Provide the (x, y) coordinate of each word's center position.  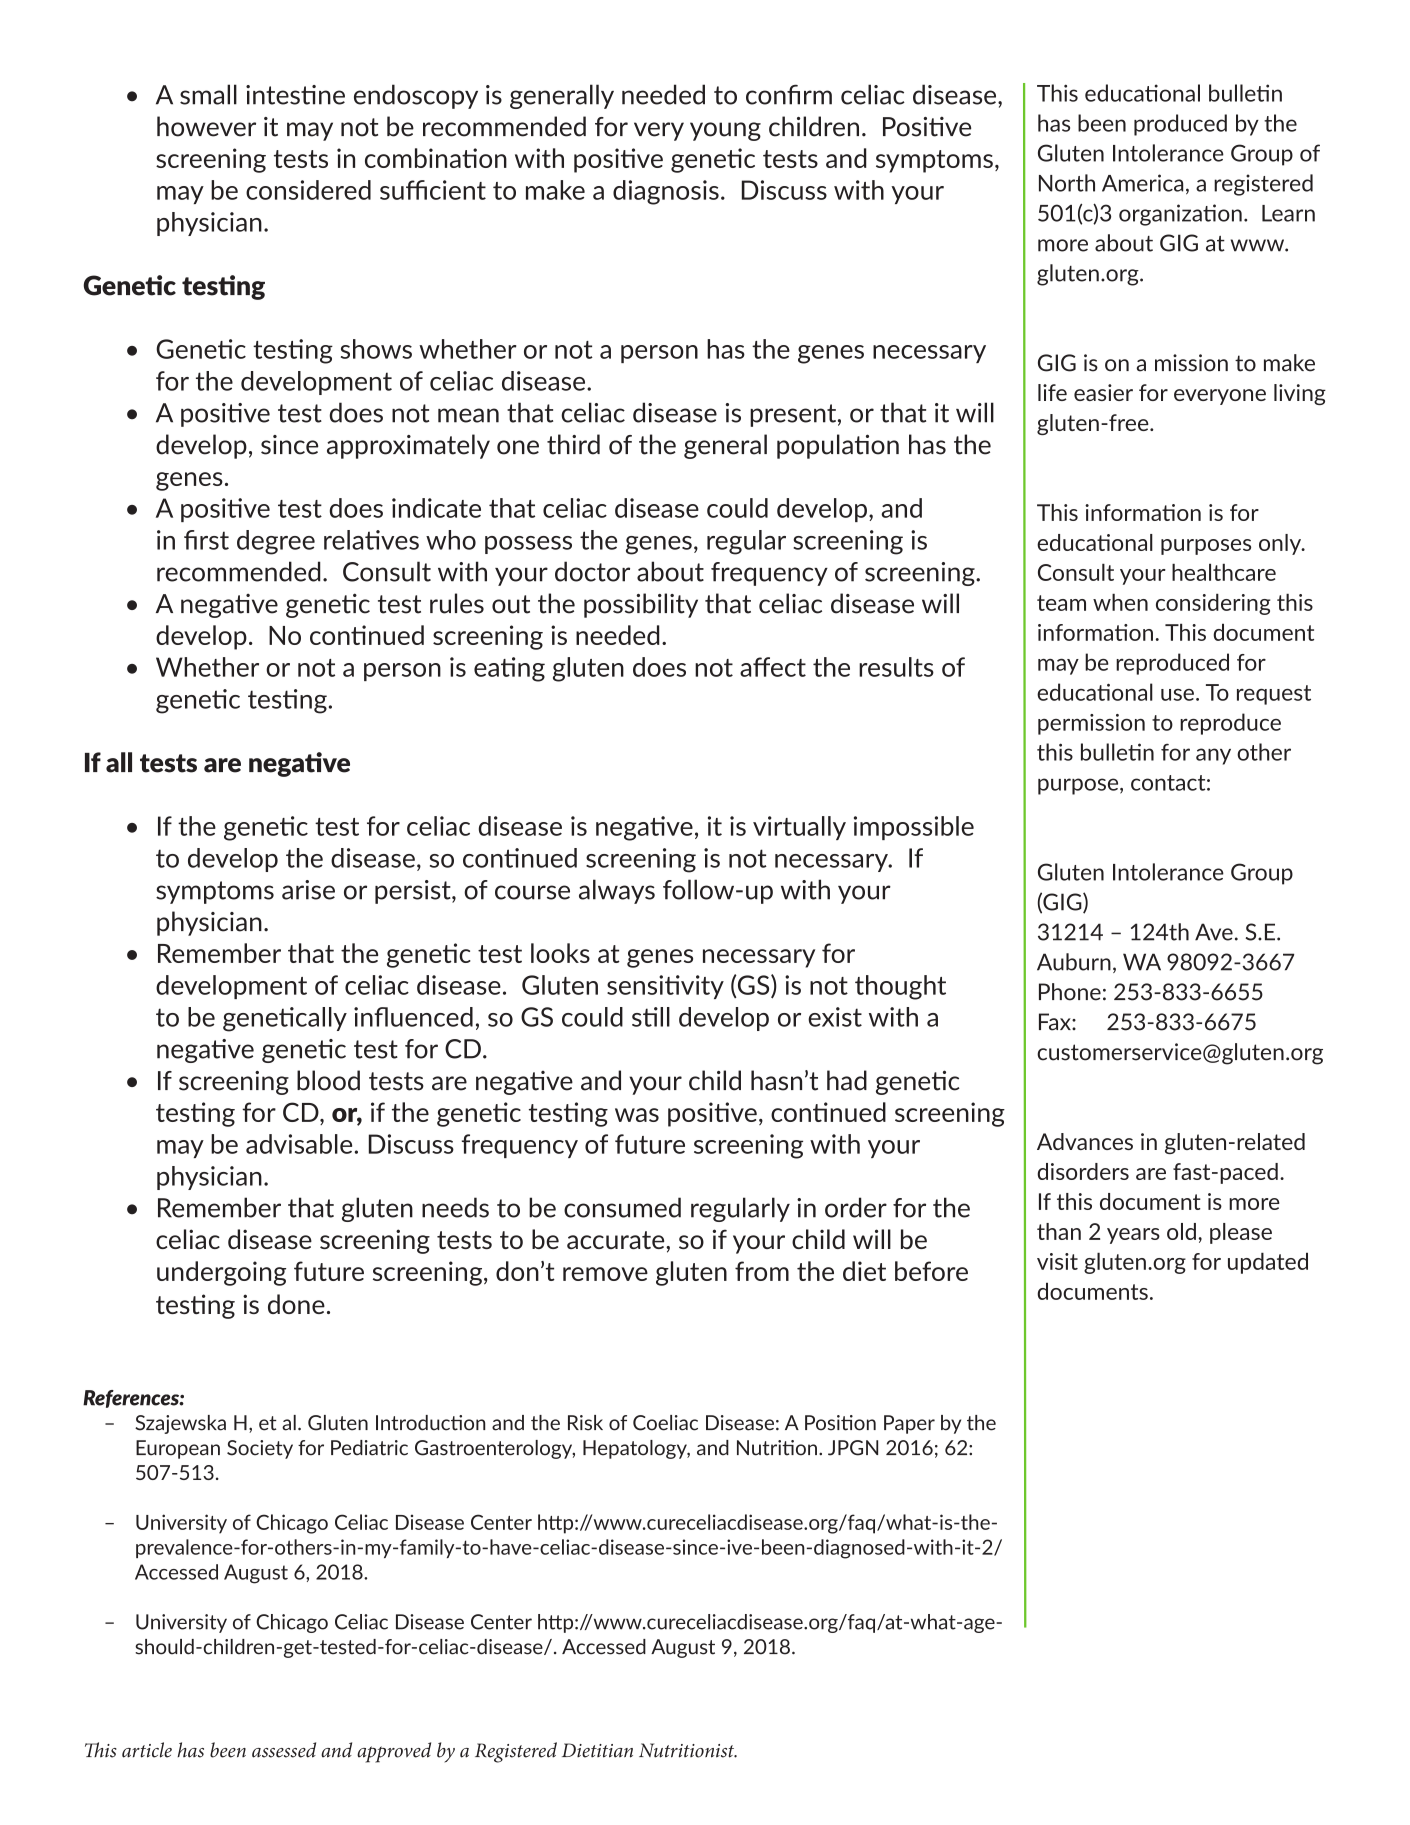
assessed (284, 1750)
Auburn (1074, 962)
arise (308, 890)
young (725, 131)
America (1142, 183)
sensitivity (665, 987)
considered (308, 190)
